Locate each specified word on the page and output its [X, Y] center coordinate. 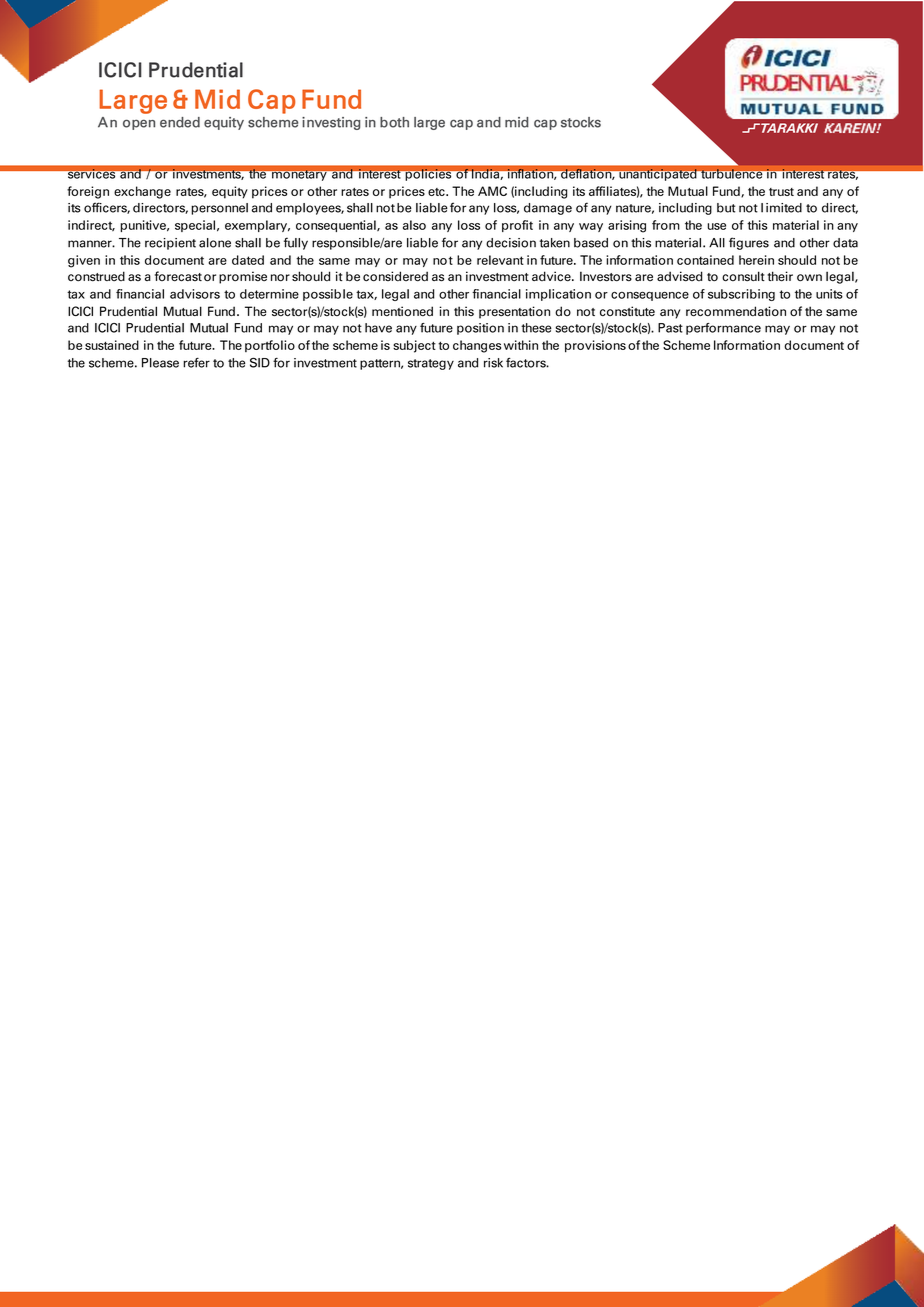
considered [395, 276]
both [394, 122]
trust [781, 192]
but [726, 208]
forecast [178, 276]
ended [180, 122]
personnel [219, 209]
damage [548, 209]
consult [743, 276]
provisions [595, 346]
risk [493, 363]
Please [160, 363]
